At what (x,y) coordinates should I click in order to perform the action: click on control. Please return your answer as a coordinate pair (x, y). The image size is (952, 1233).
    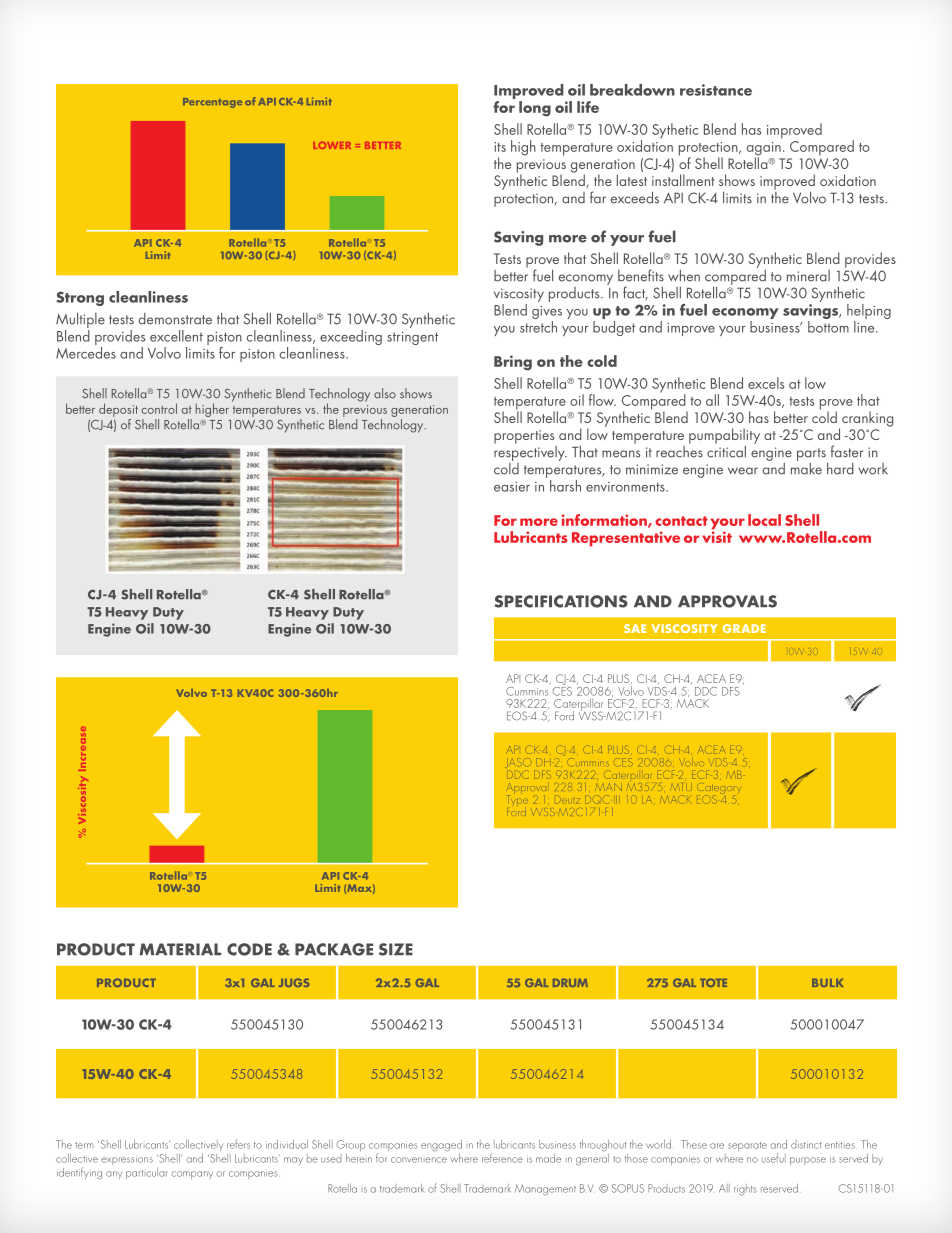
    Looking at the image, I should click on (159, 408).
